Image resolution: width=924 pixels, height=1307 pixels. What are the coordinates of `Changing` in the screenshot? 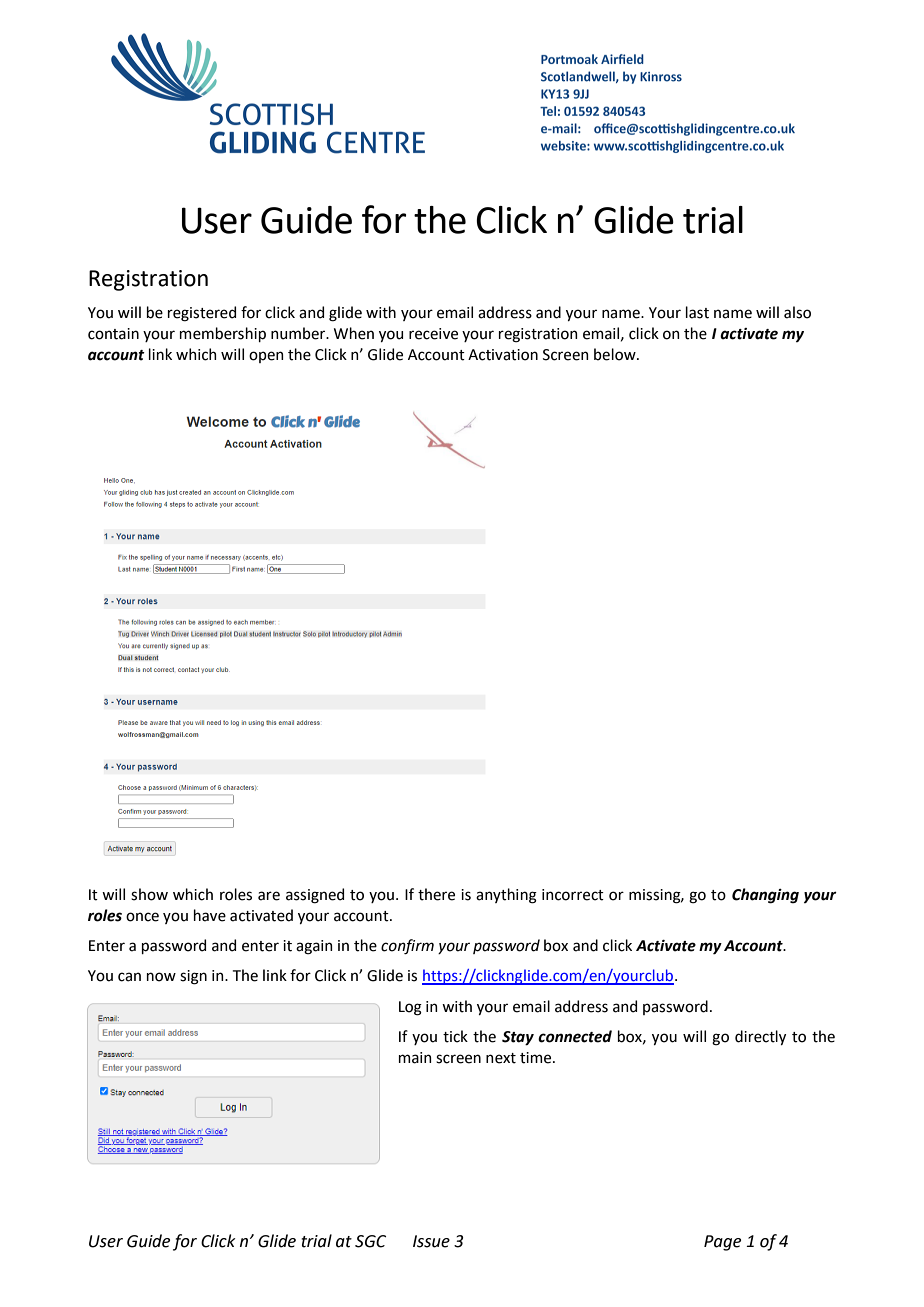 It's located at (765, 896).
